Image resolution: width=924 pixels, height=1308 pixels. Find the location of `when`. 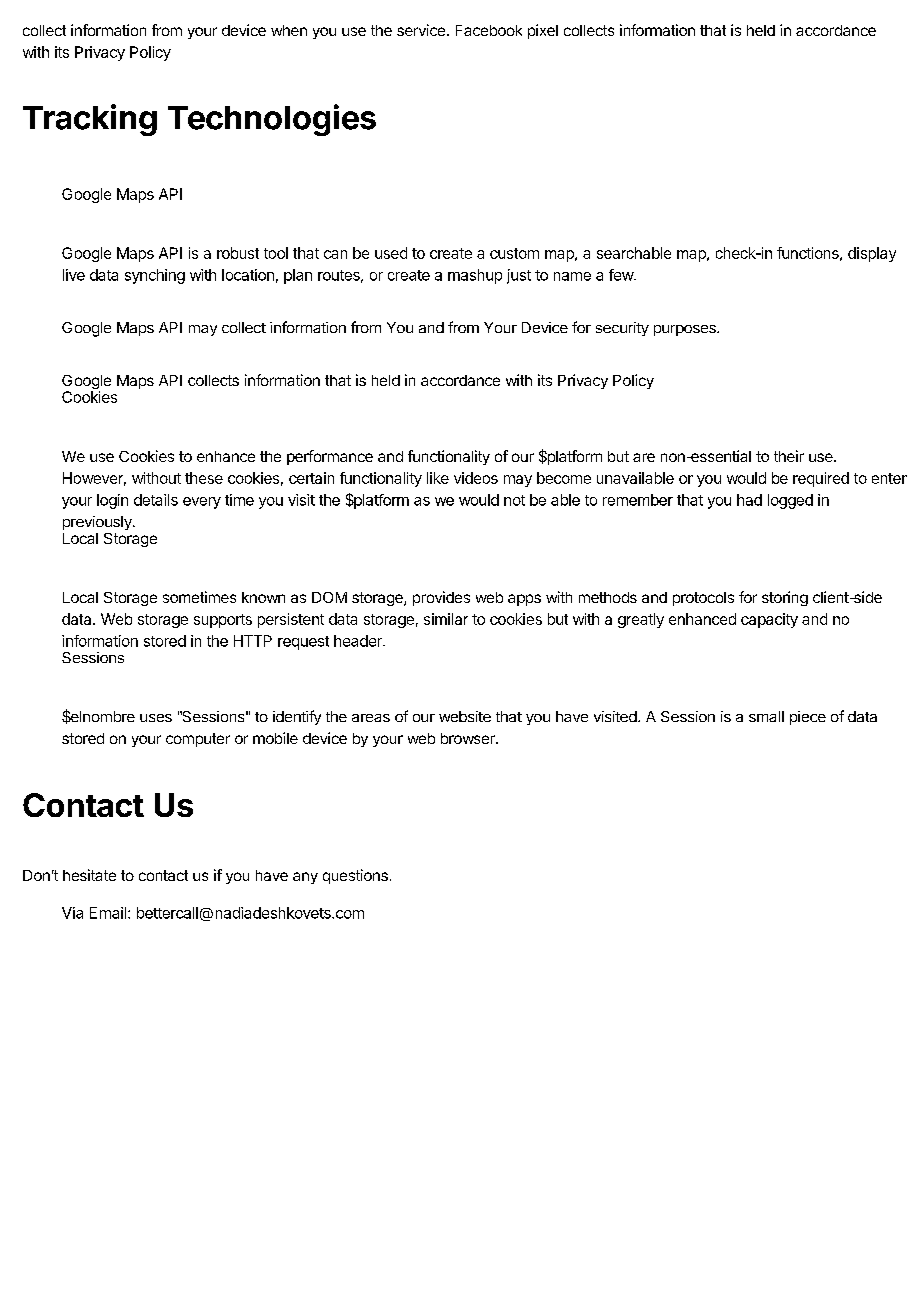

when is located at coordinates (289, 30).
